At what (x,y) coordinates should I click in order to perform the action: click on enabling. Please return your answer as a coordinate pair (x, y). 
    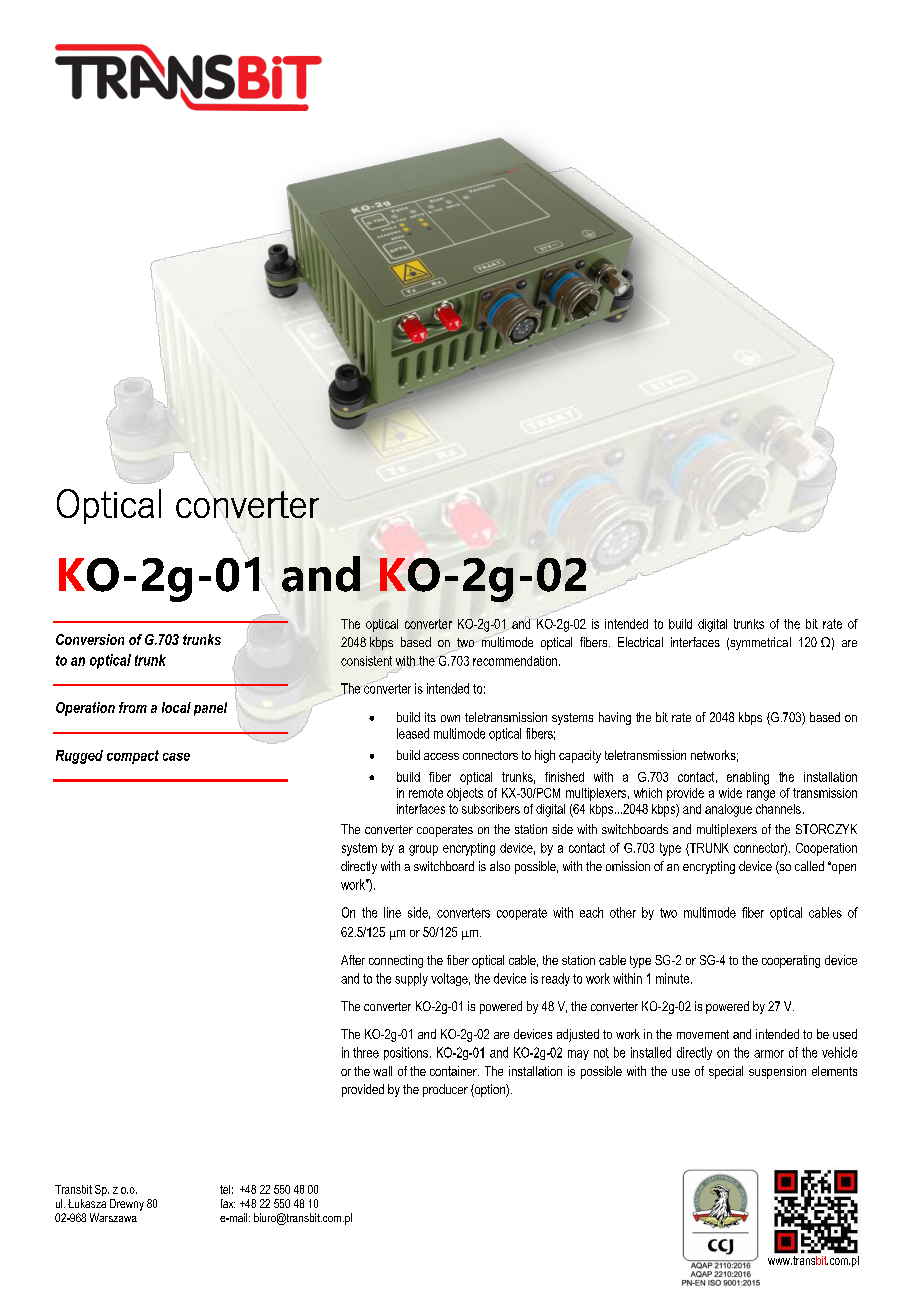
    Looking at the image, I should click on (748, 778).
